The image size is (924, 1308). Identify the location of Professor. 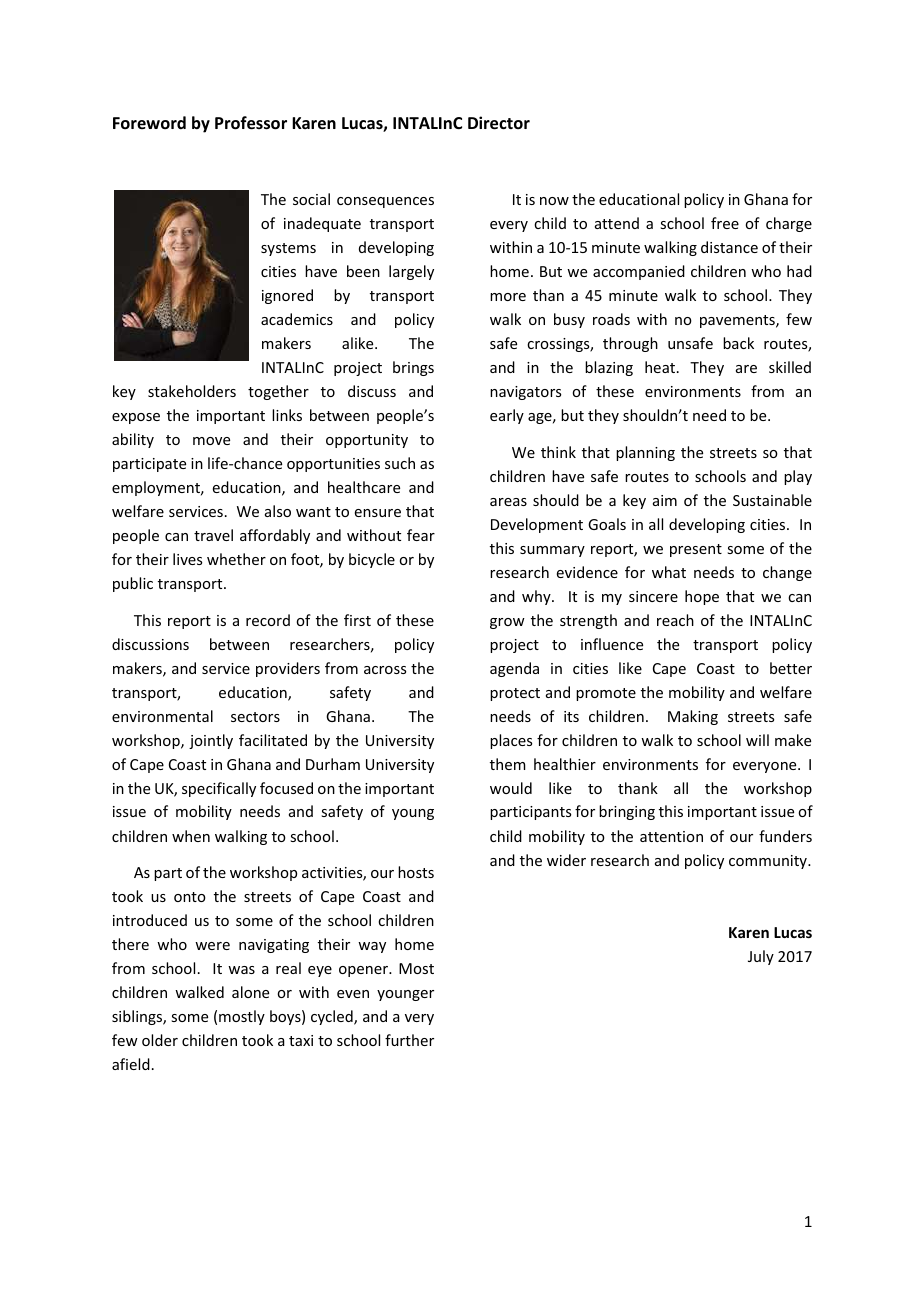
(251, 123).
